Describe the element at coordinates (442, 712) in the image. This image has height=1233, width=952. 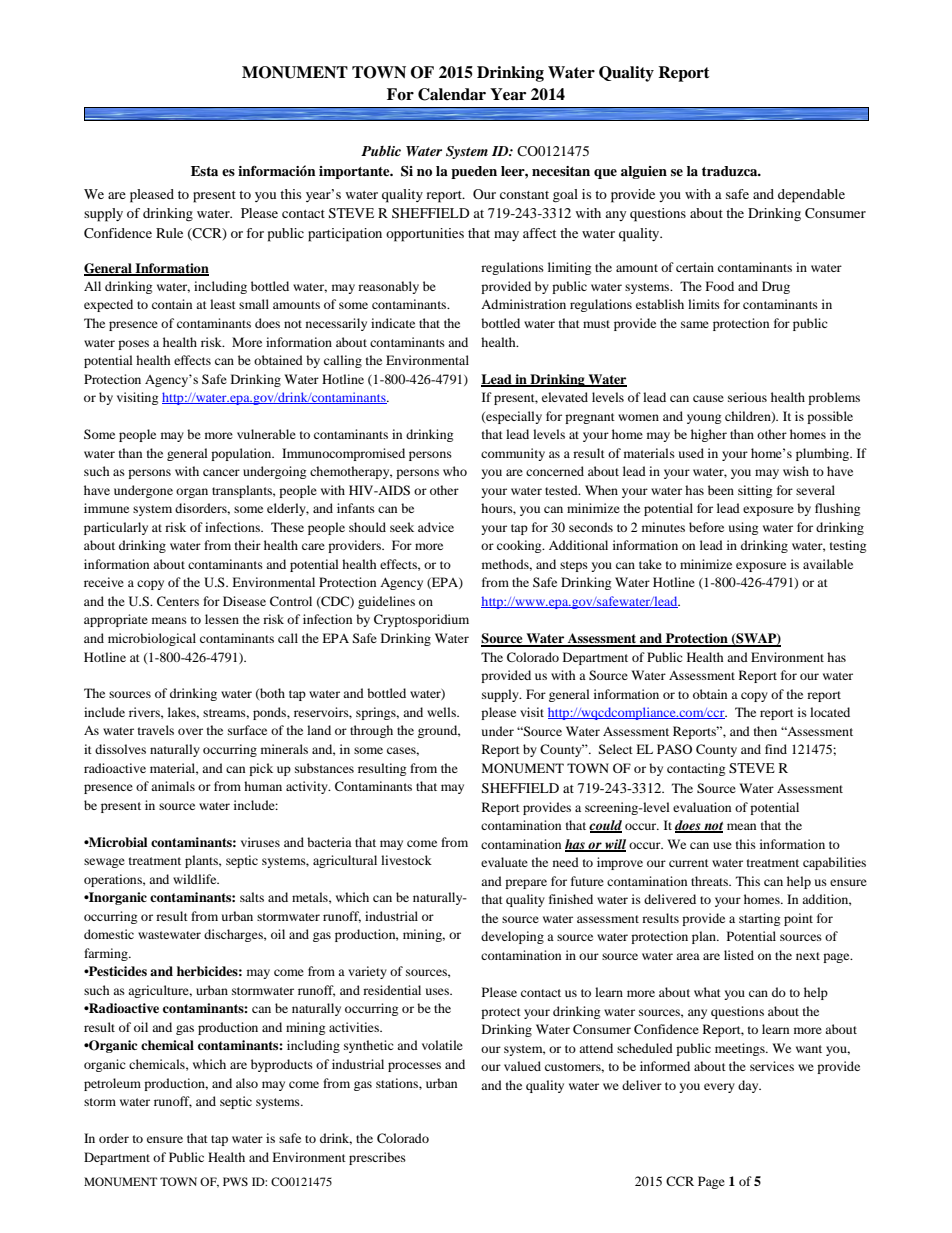
I see `wells` at that location.
